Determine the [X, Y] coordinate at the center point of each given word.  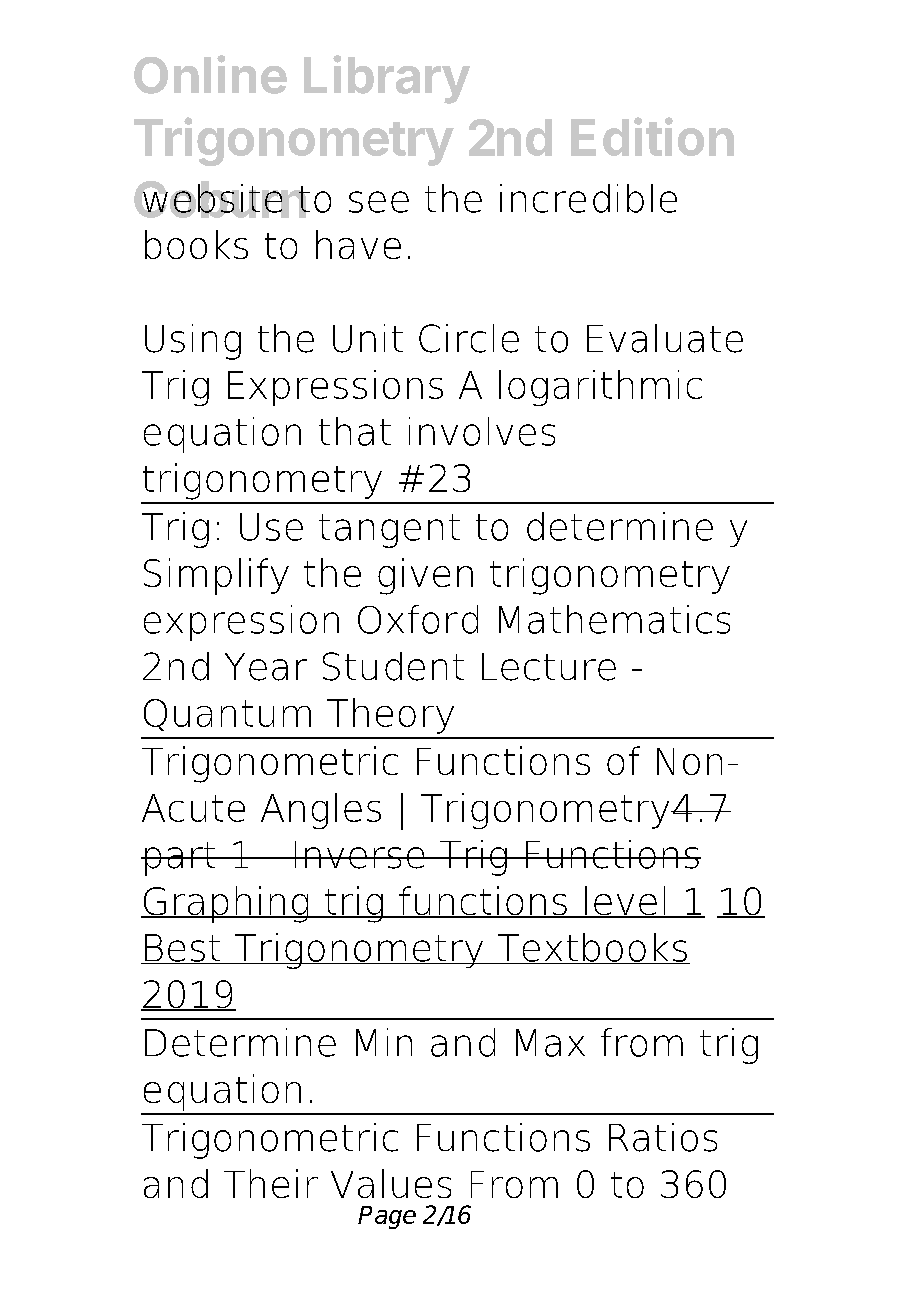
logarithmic [600, 388]
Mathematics [614, 619]
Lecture [549, 667]
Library [387, 79]
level [625, 902]
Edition [652, 136]
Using [193, 342]
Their [271, 1183]
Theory [390, 716]
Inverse [359, 855]
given [425, 576]
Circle [469, 338]
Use [271, 527]
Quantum [227, 715]
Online [210, 74]
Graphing [226, 904]
